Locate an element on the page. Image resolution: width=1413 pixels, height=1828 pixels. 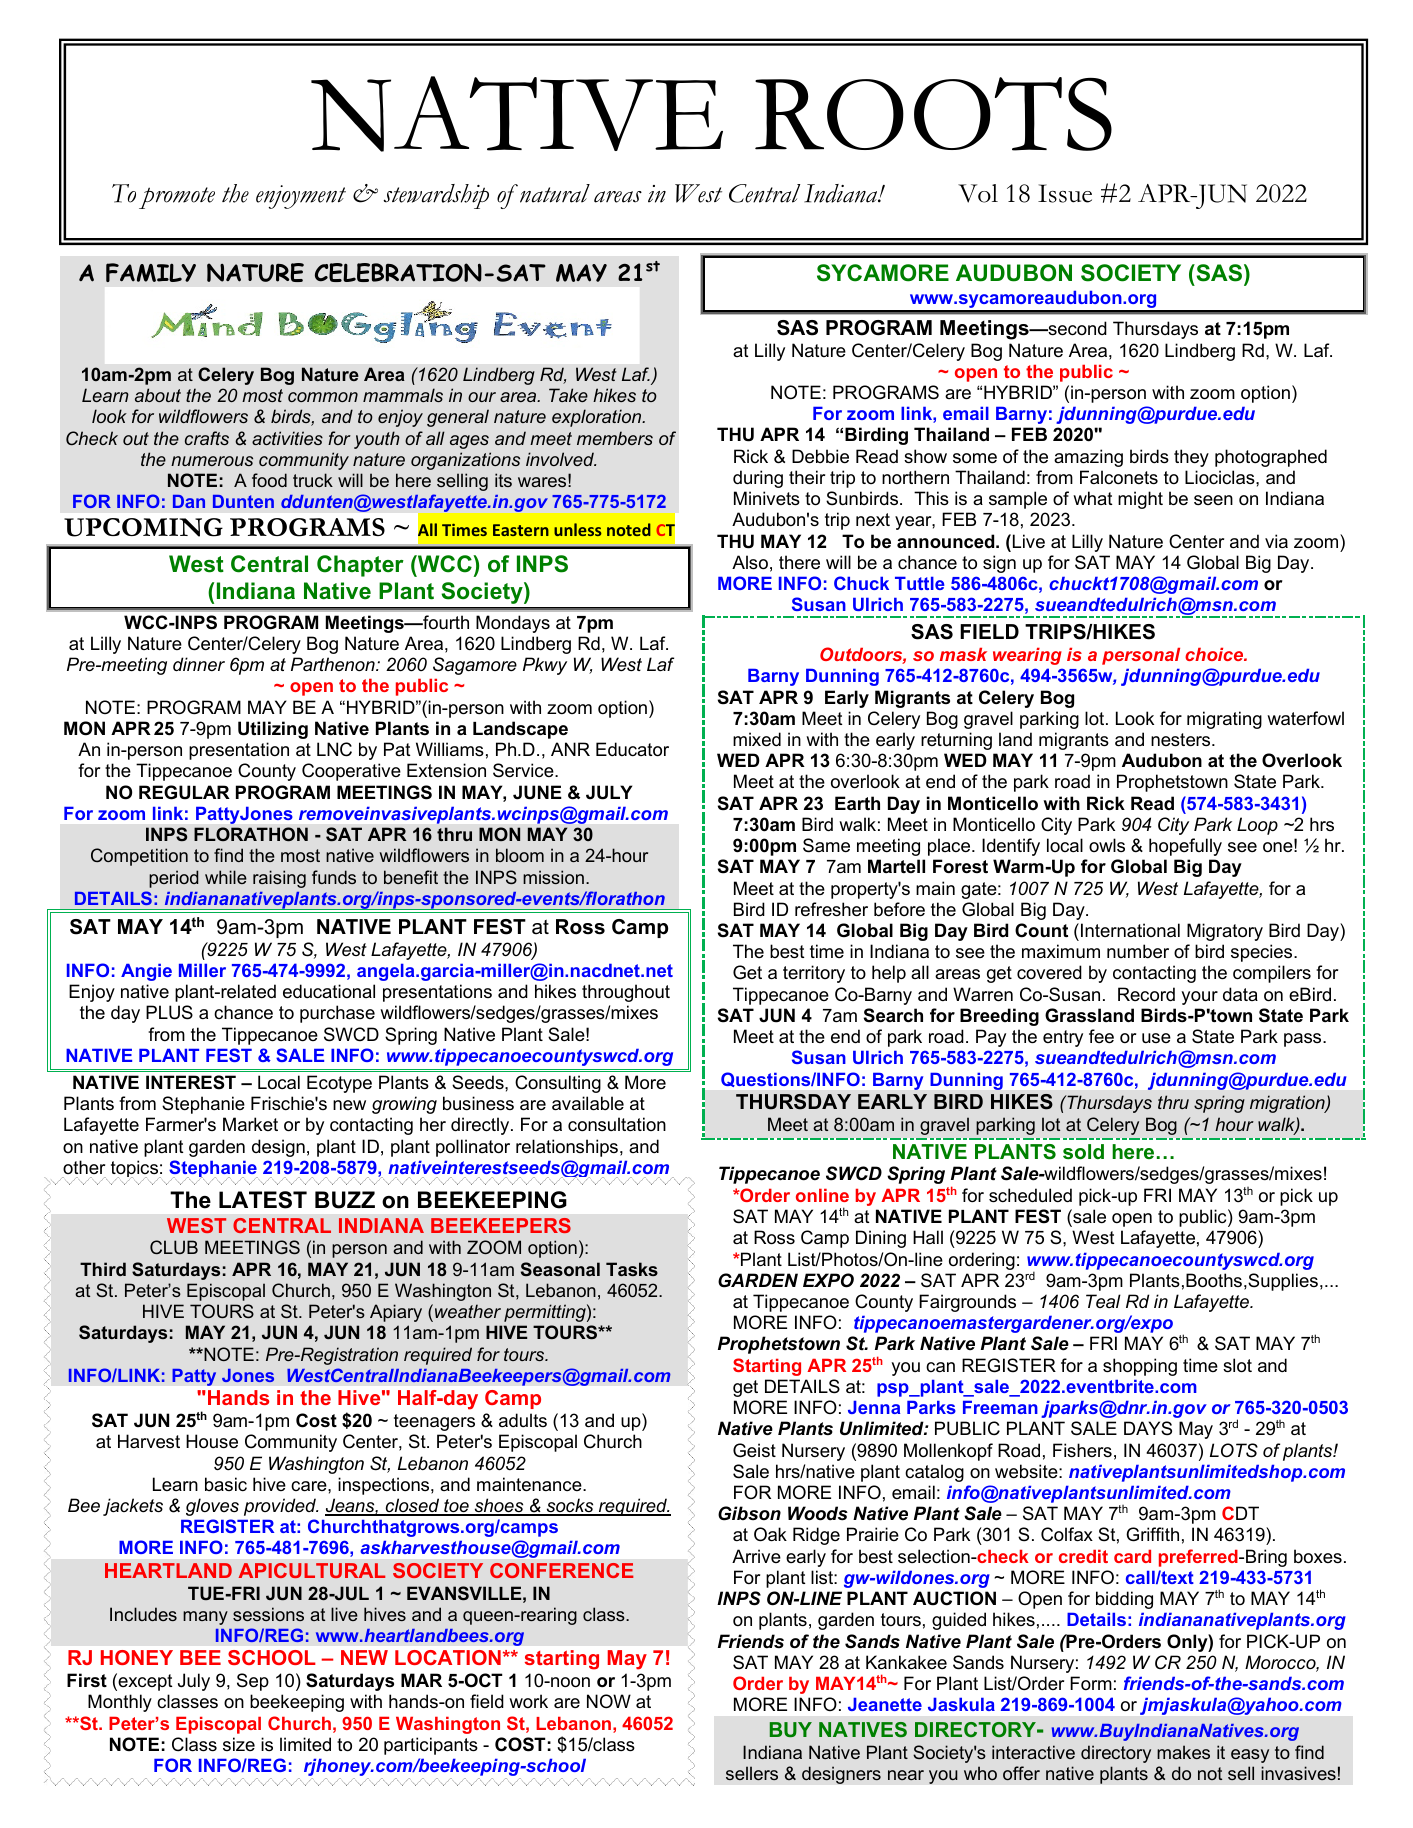
migrating is located at coordinates (1224, 720).
